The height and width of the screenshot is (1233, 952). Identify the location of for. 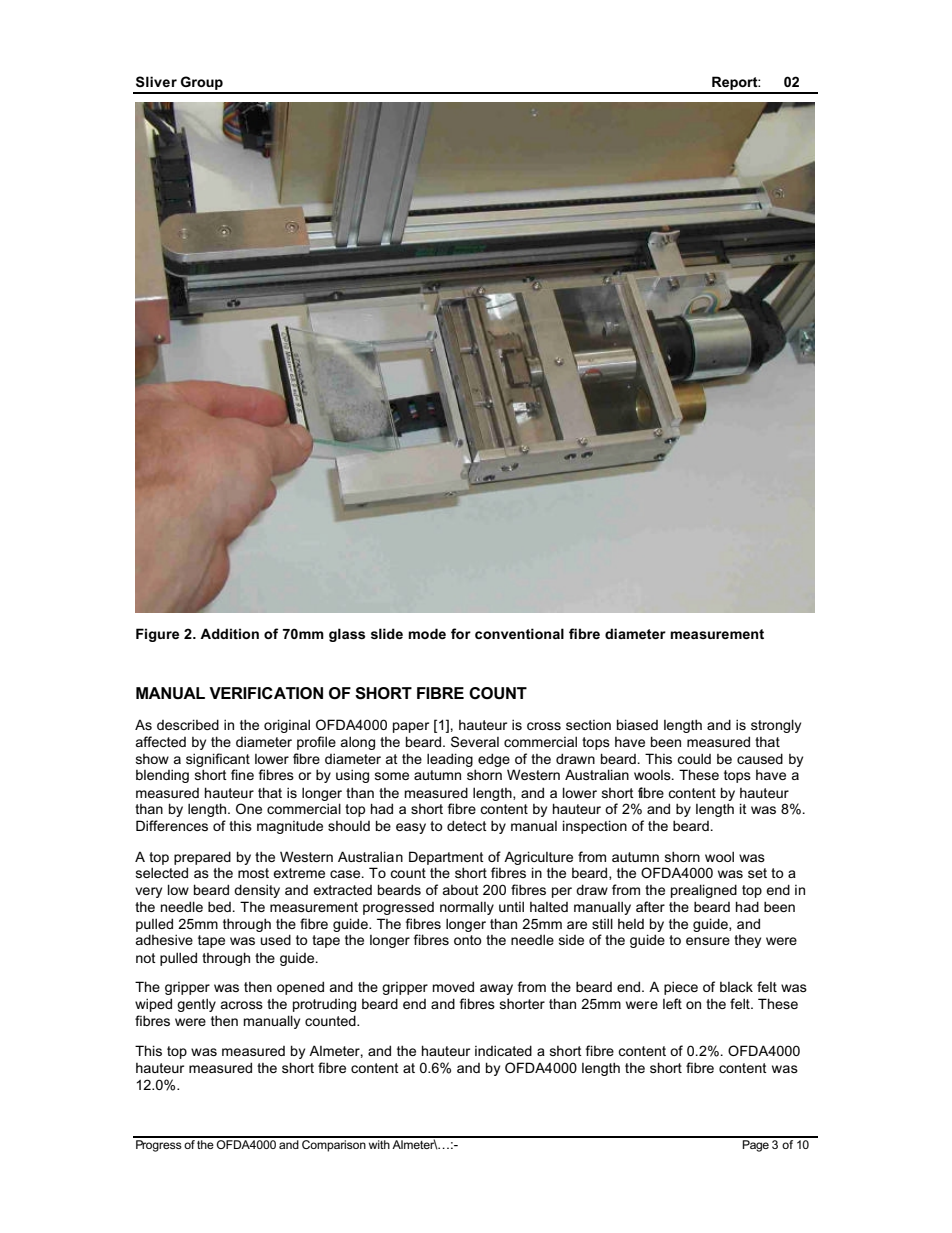
(461, 633).
